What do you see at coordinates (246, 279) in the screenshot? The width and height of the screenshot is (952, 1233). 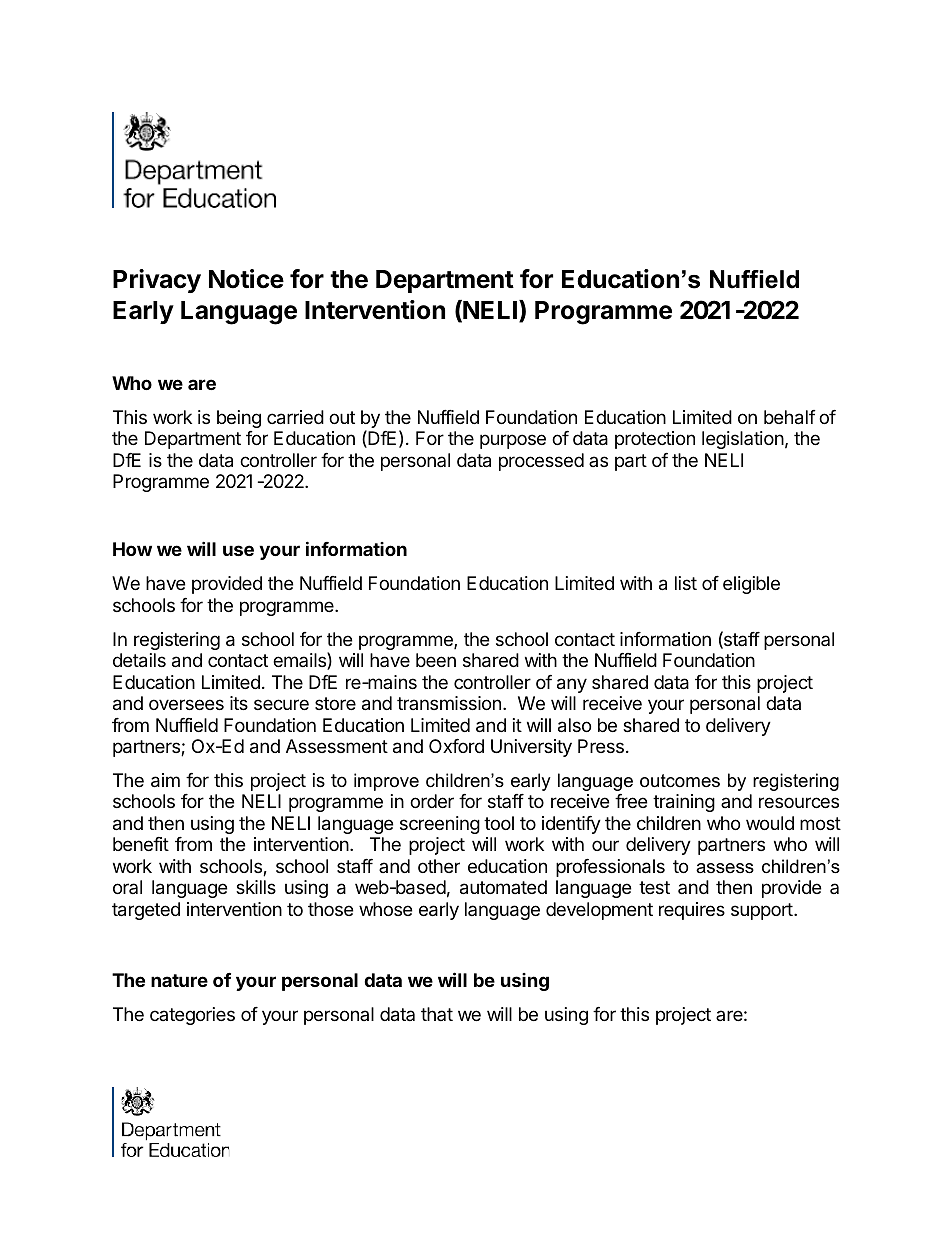 I see `Notice` at bounding box center [246, 279].
